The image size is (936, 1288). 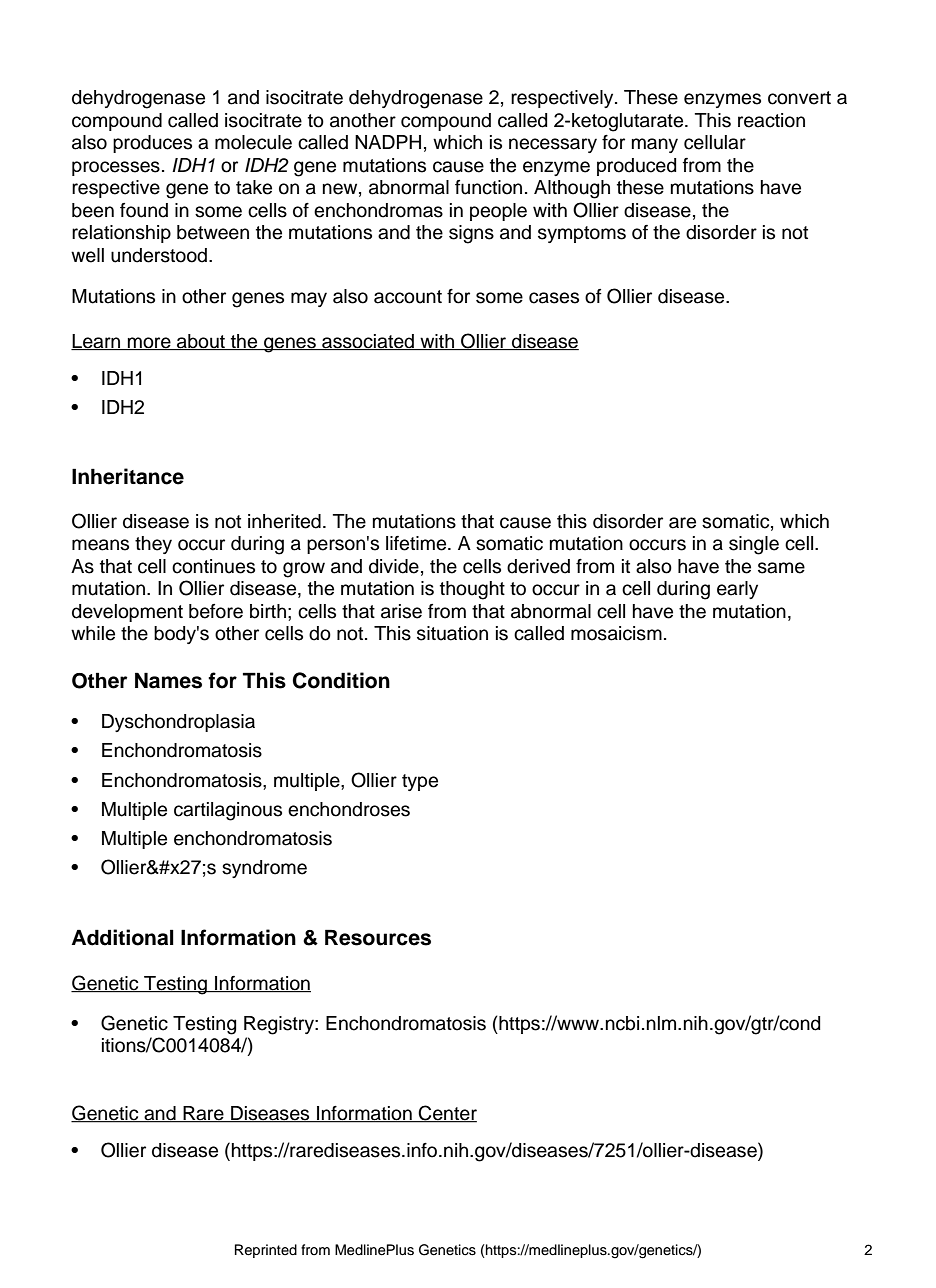 I want to click on reaction, so click(x=771, y=120).
